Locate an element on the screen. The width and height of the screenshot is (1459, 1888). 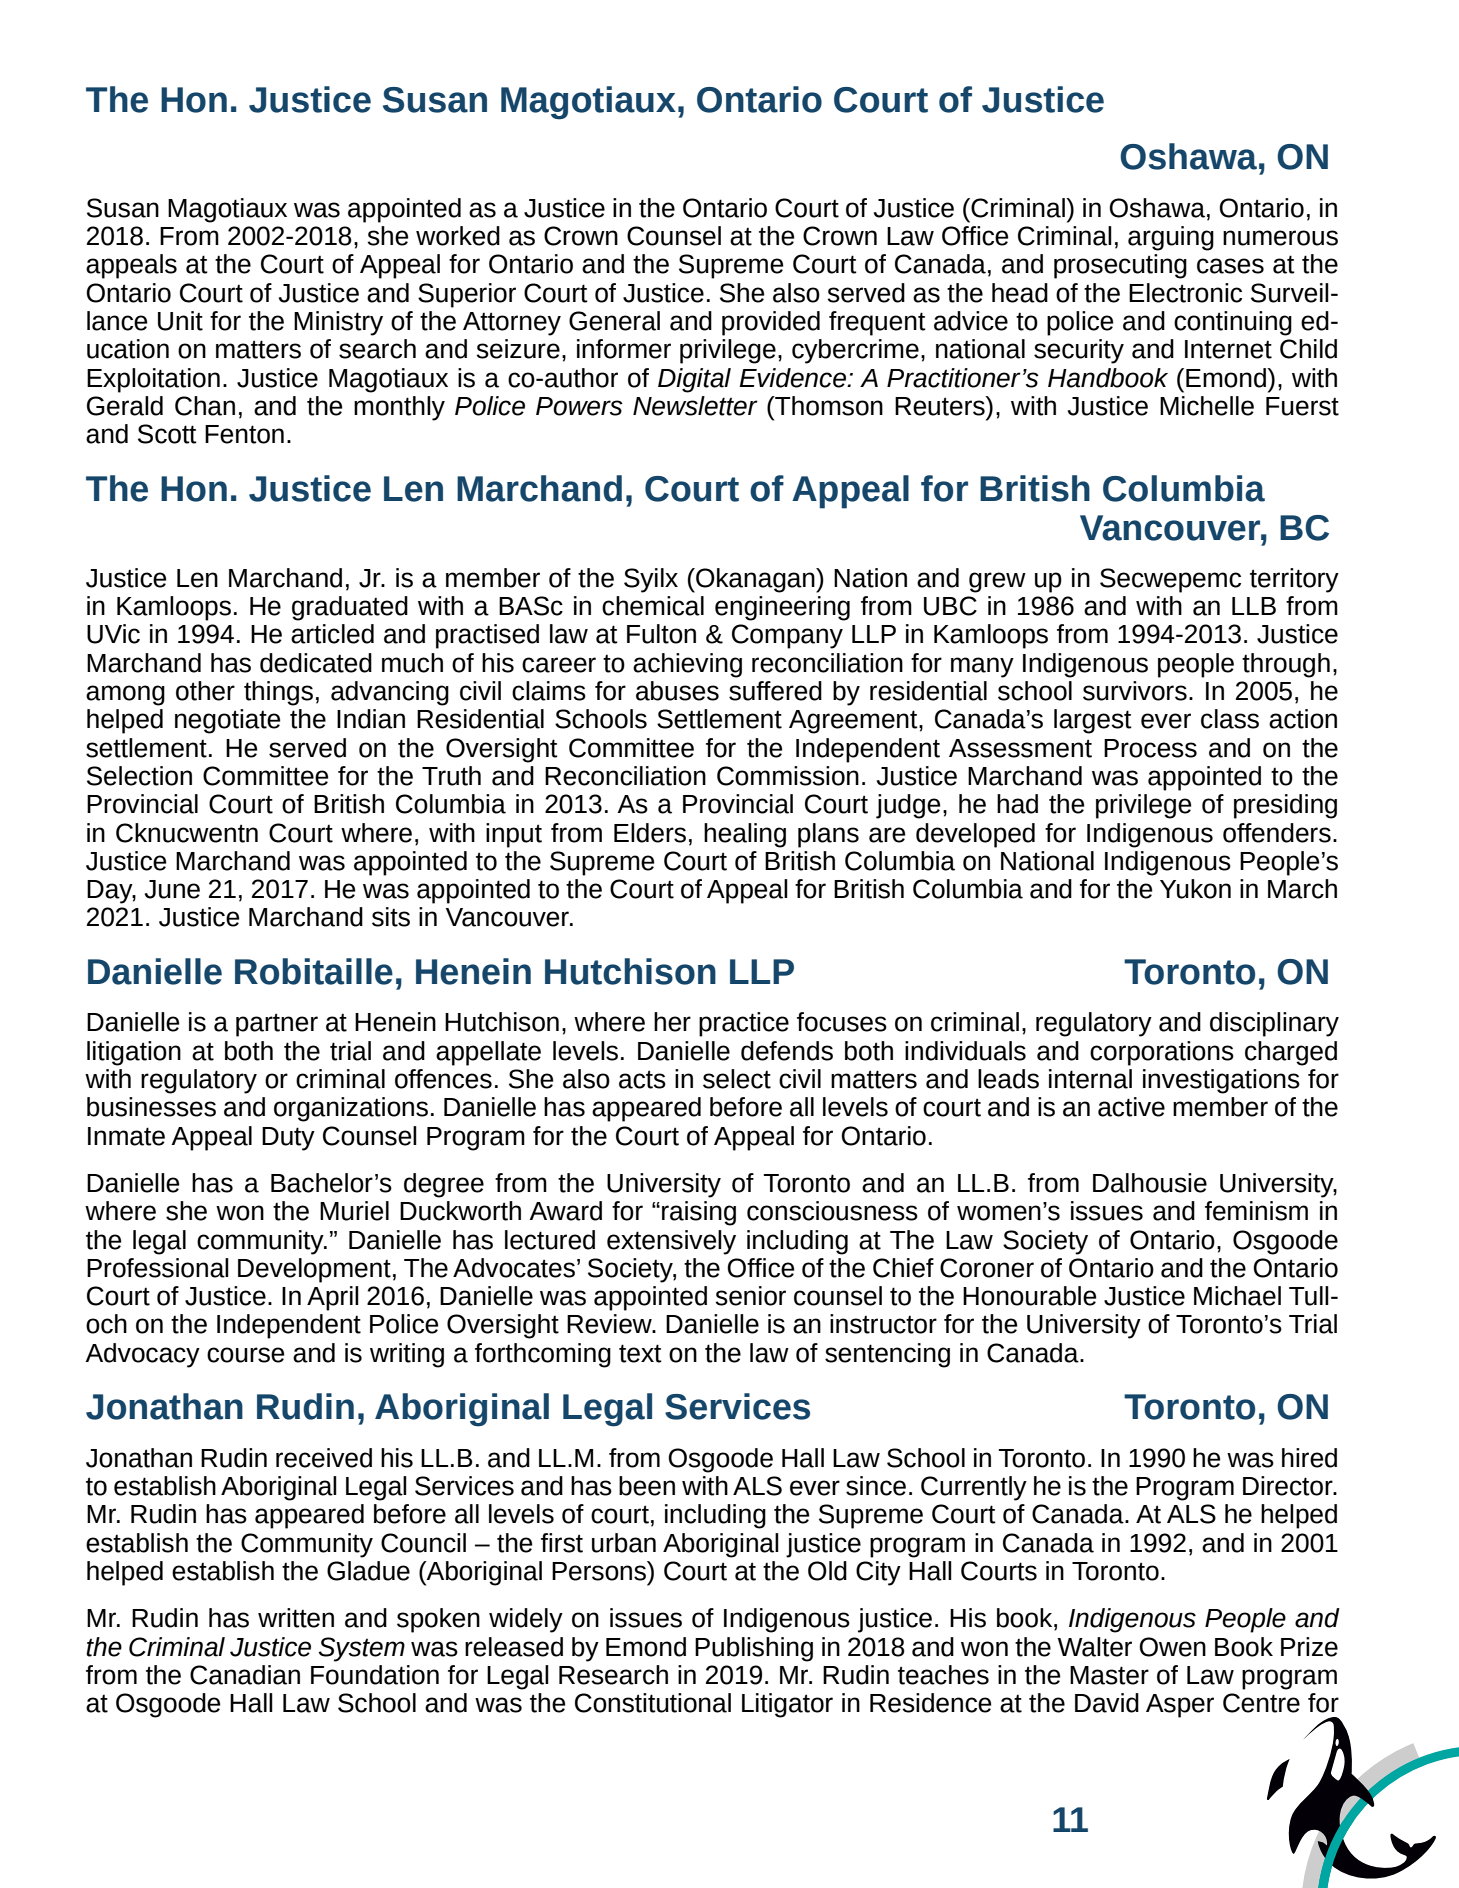
Michael is located at coordinates (1237, 1296).
